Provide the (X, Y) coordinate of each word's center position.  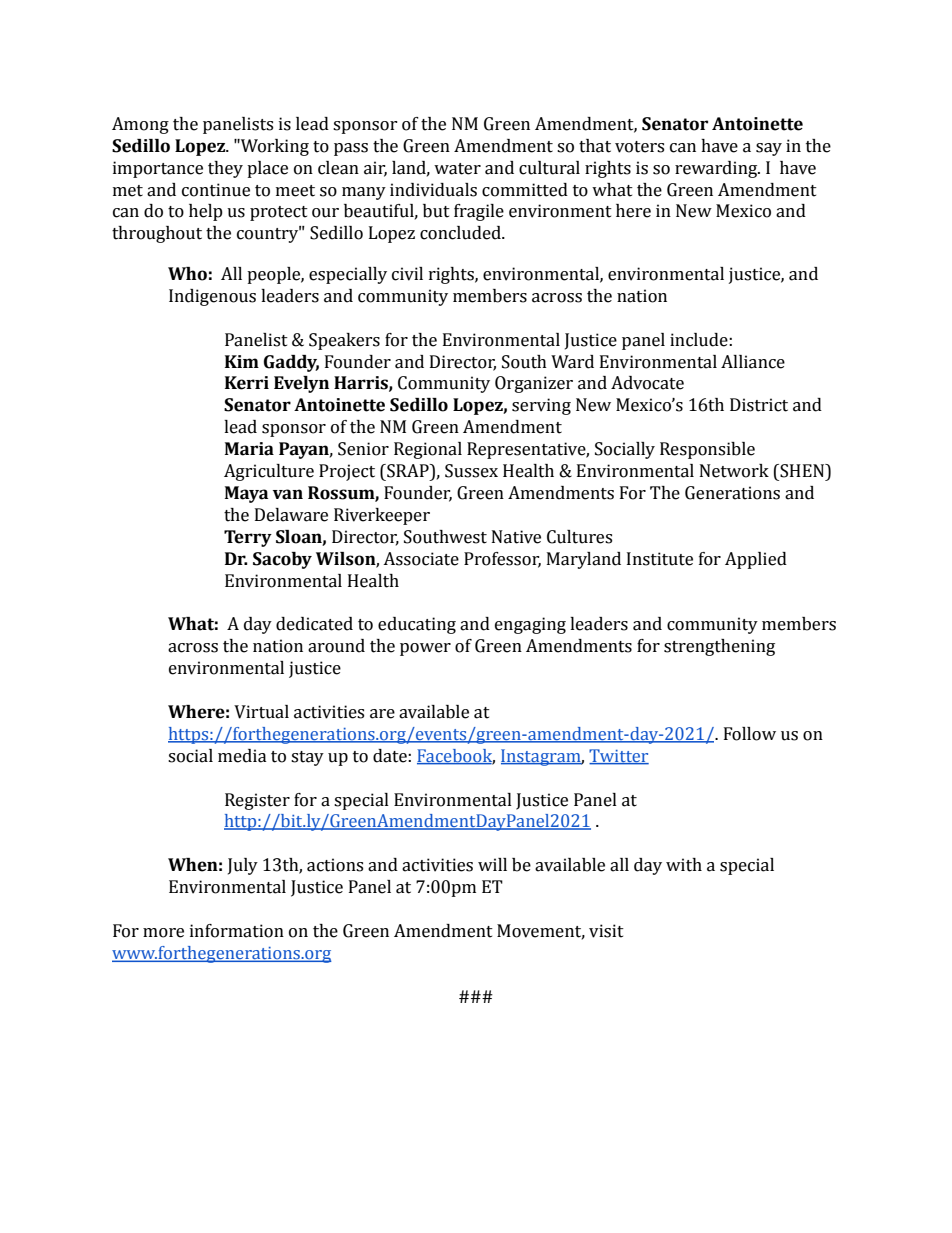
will (492, 864)
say (769, 149)
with (684, 865)
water (457, 169)
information (237, 931)
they (225, 169)
